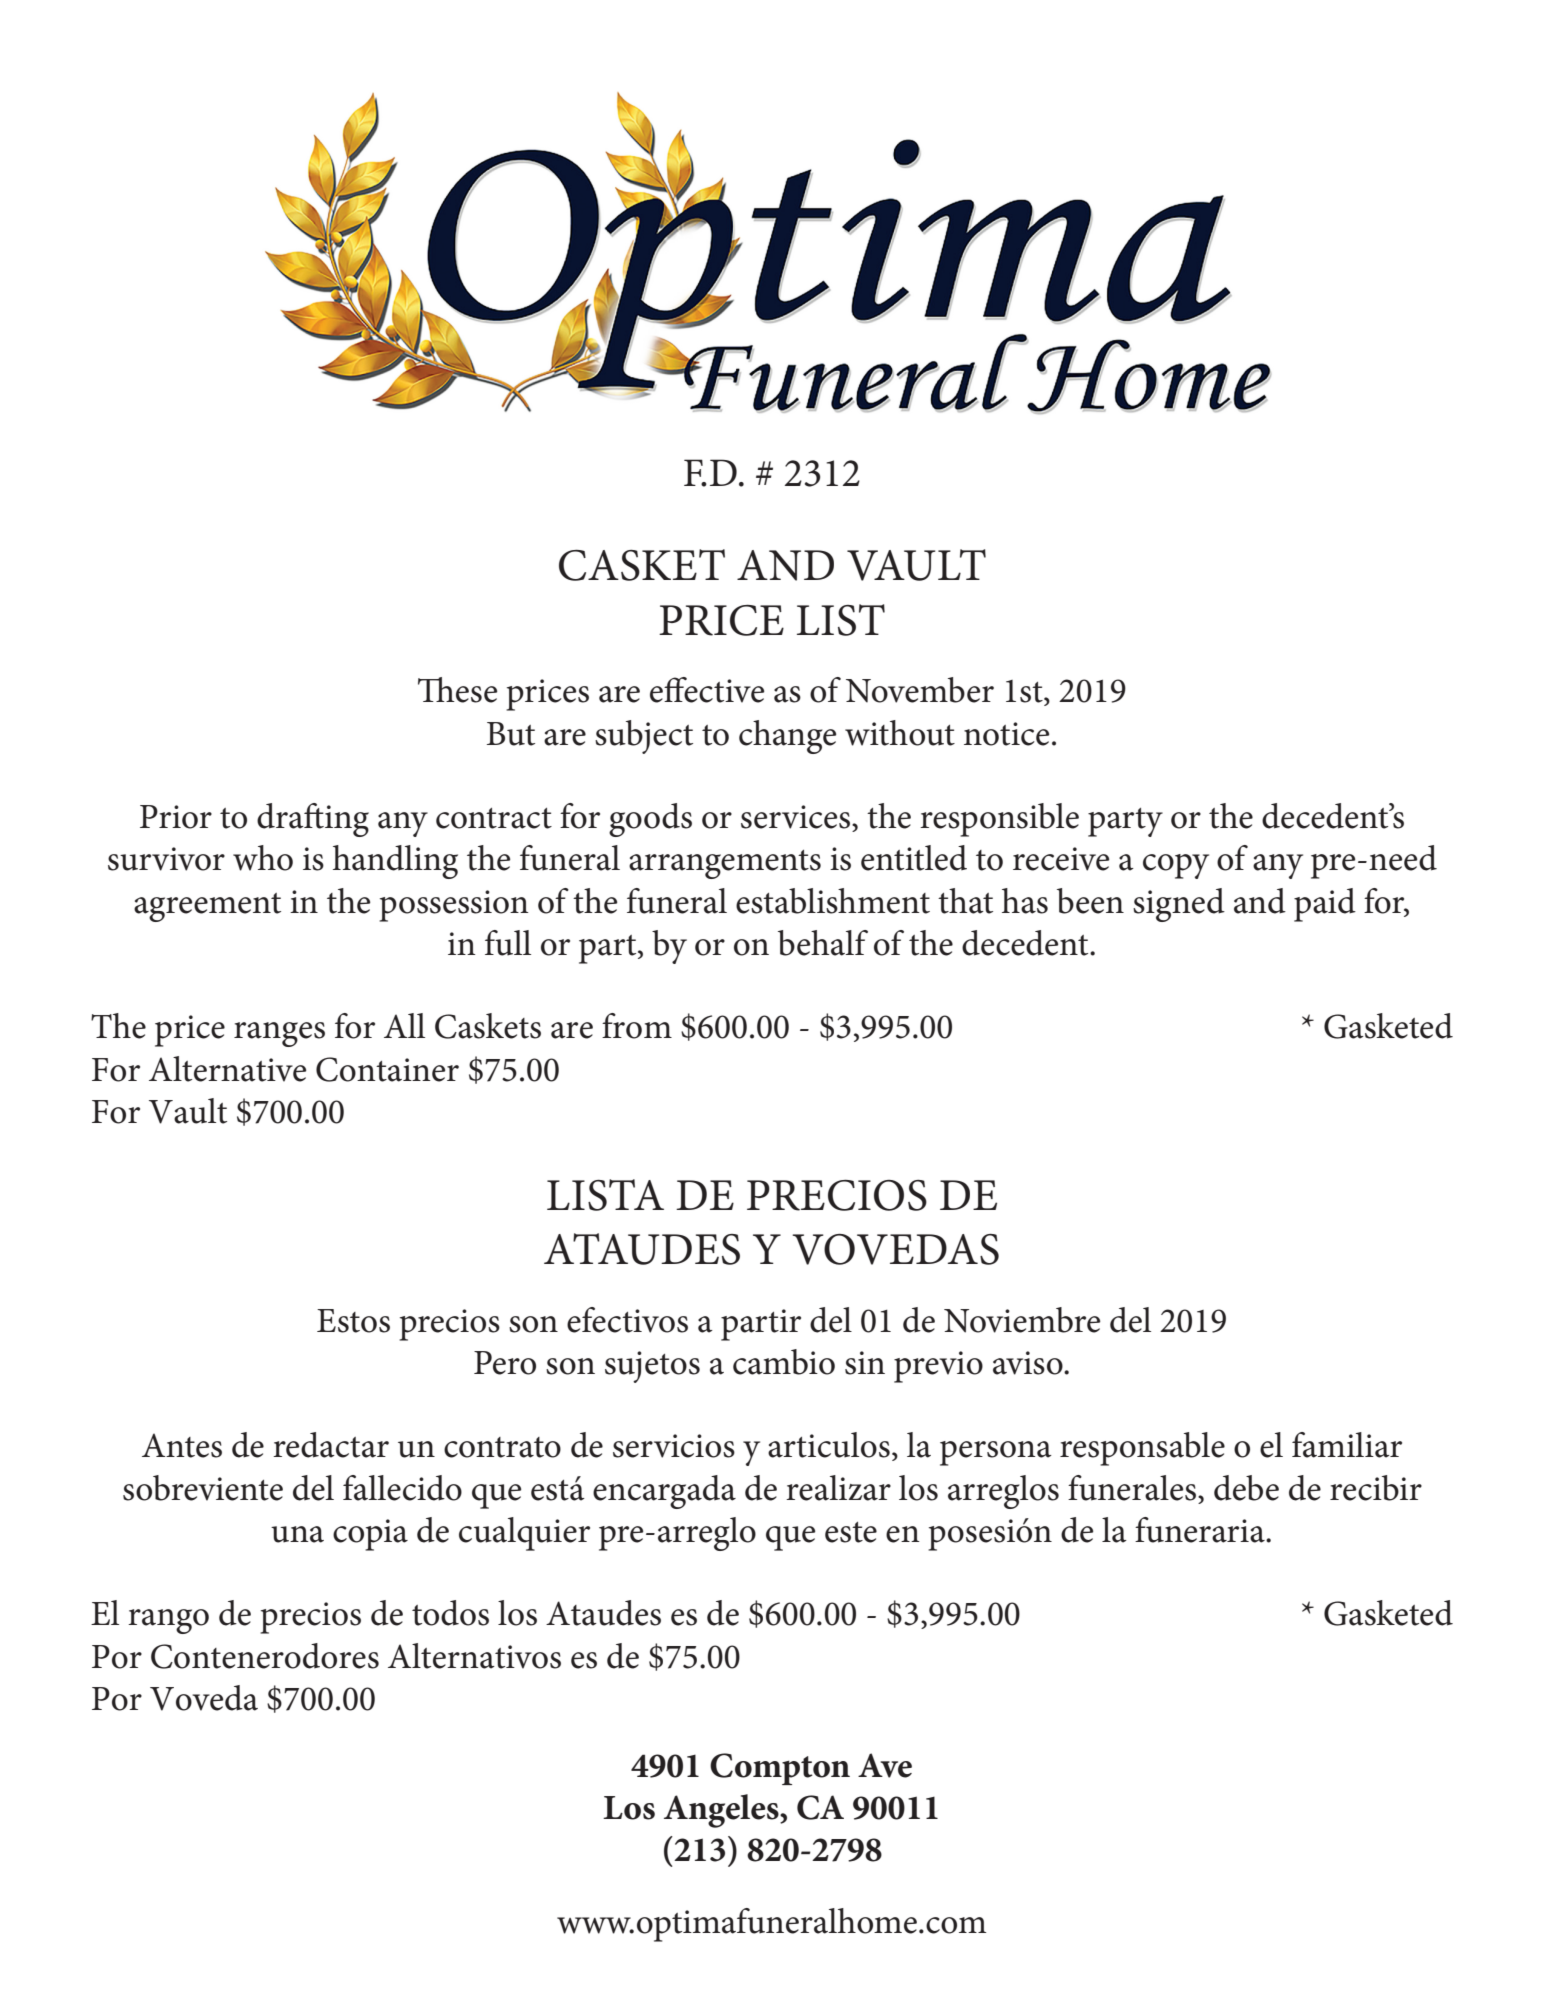 The image size is (1544, 1998). Describe the element at coordinates (168, 1621) in the image. I see `rango` at that location.
